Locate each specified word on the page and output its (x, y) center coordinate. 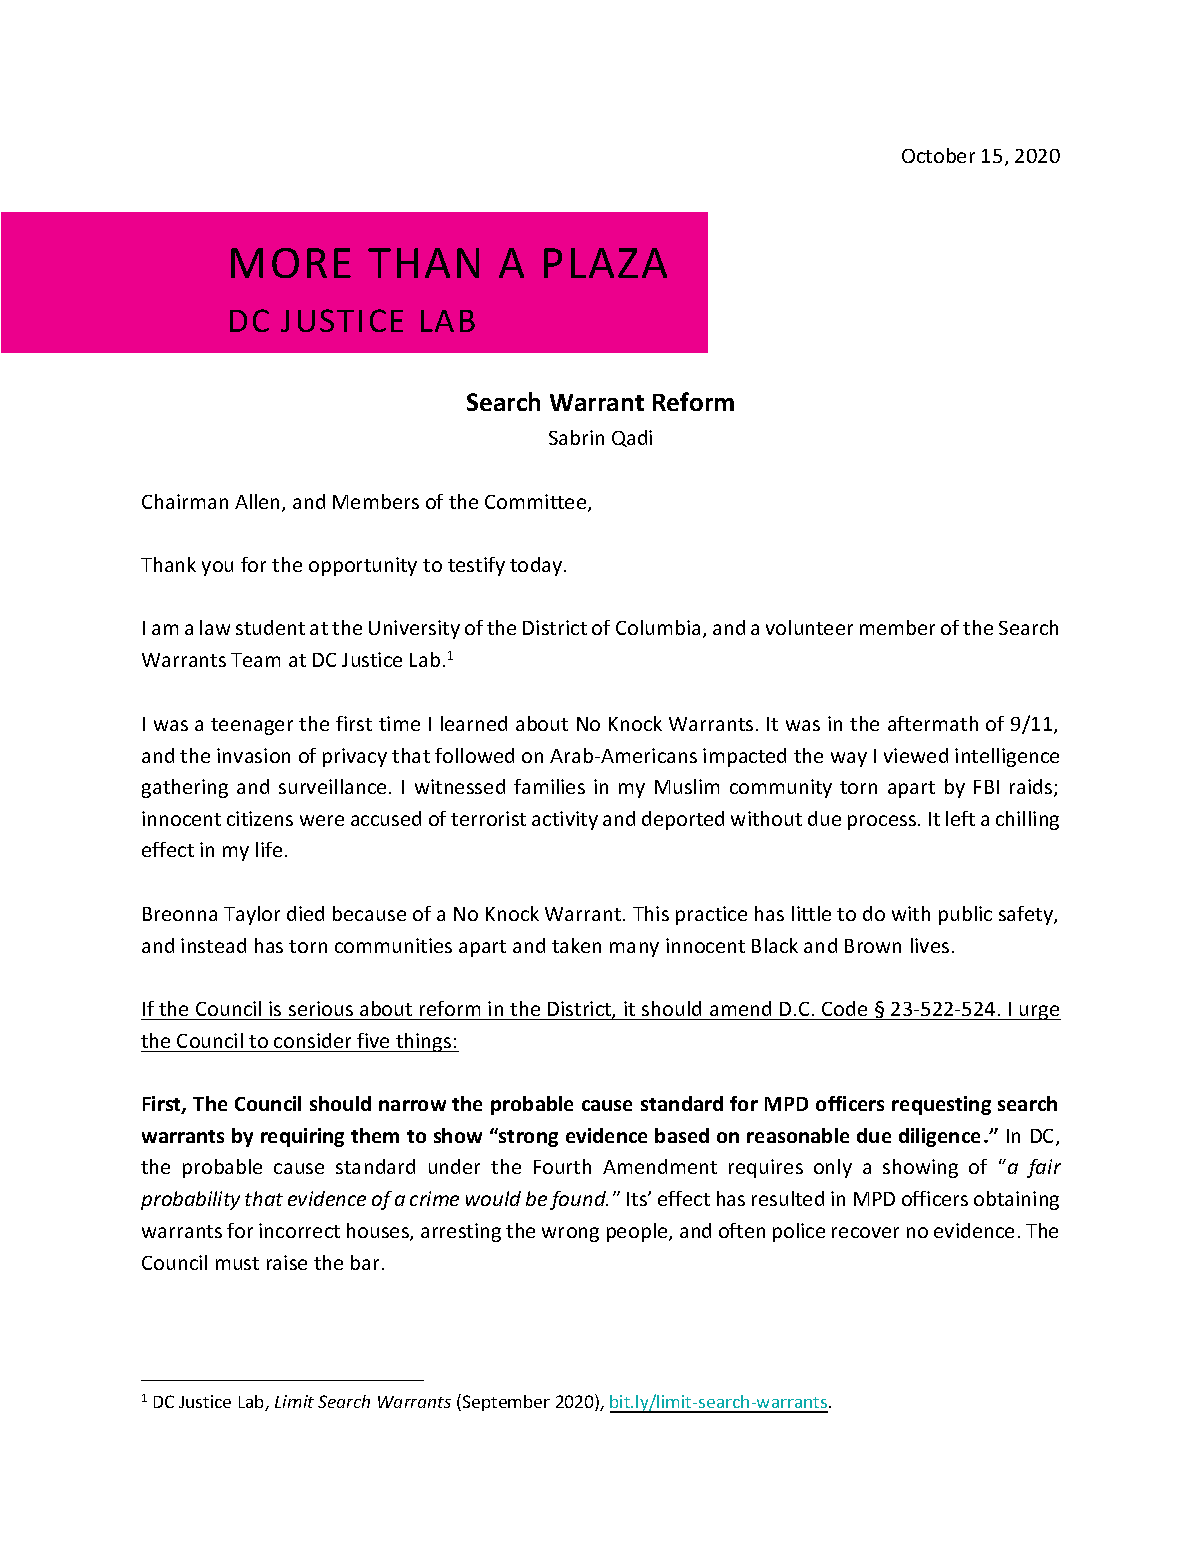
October (938, 155)
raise (287, 1262)
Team (255, 660)
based (682, 1135)
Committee (537, 503)
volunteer (809, 627)
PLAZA (605, 263)
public (965, 915)
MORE (291, 263)
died (305, 913)
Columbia (660, 629)
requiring (302, 1137)
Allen (259, 503)
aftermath (933, 723)
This (651, 913)
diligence (939, 1137)
